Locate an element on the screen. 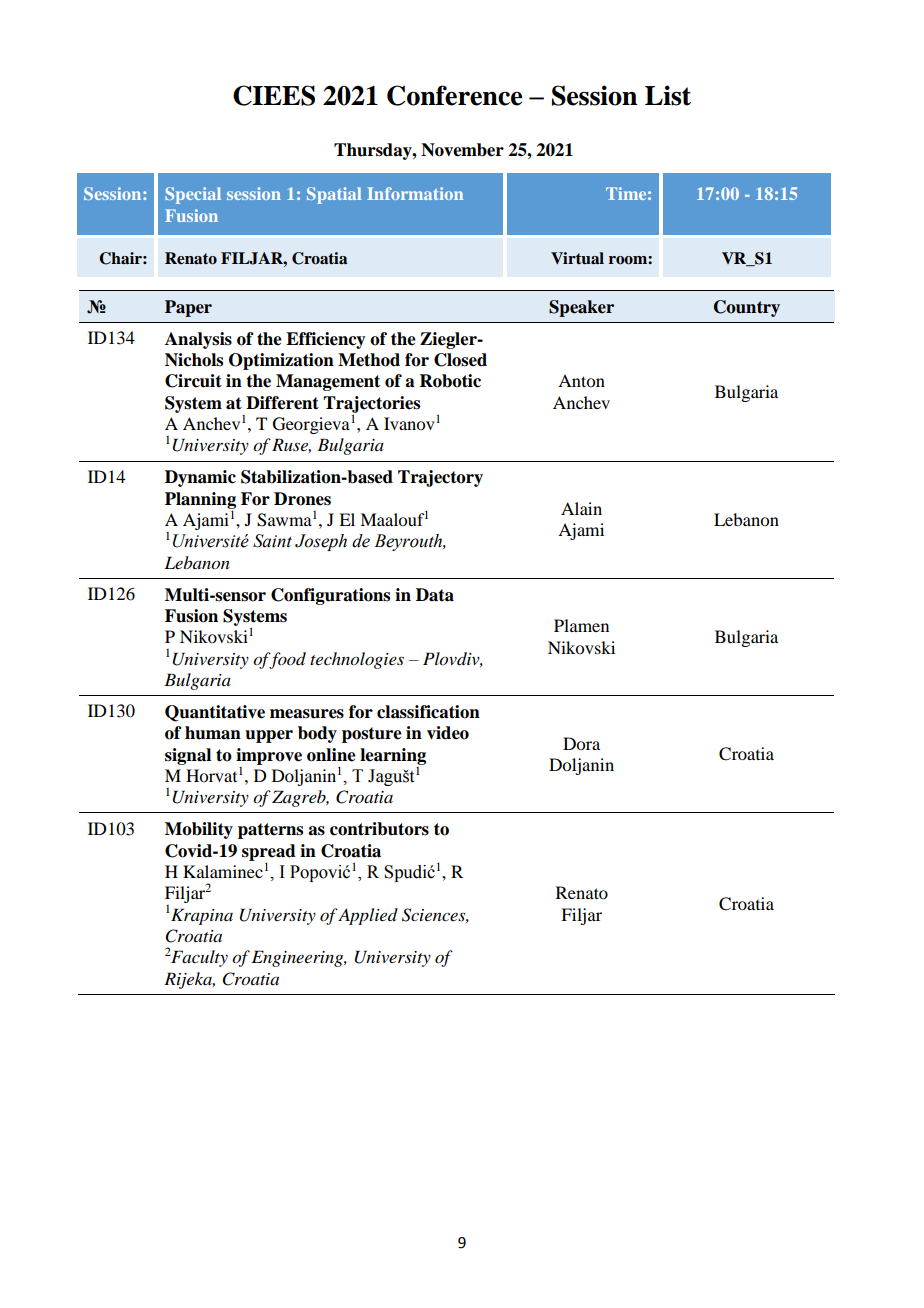 The width and height of the screenshot is (924, 1308). Plamen is located at coordinates (581, 625).
